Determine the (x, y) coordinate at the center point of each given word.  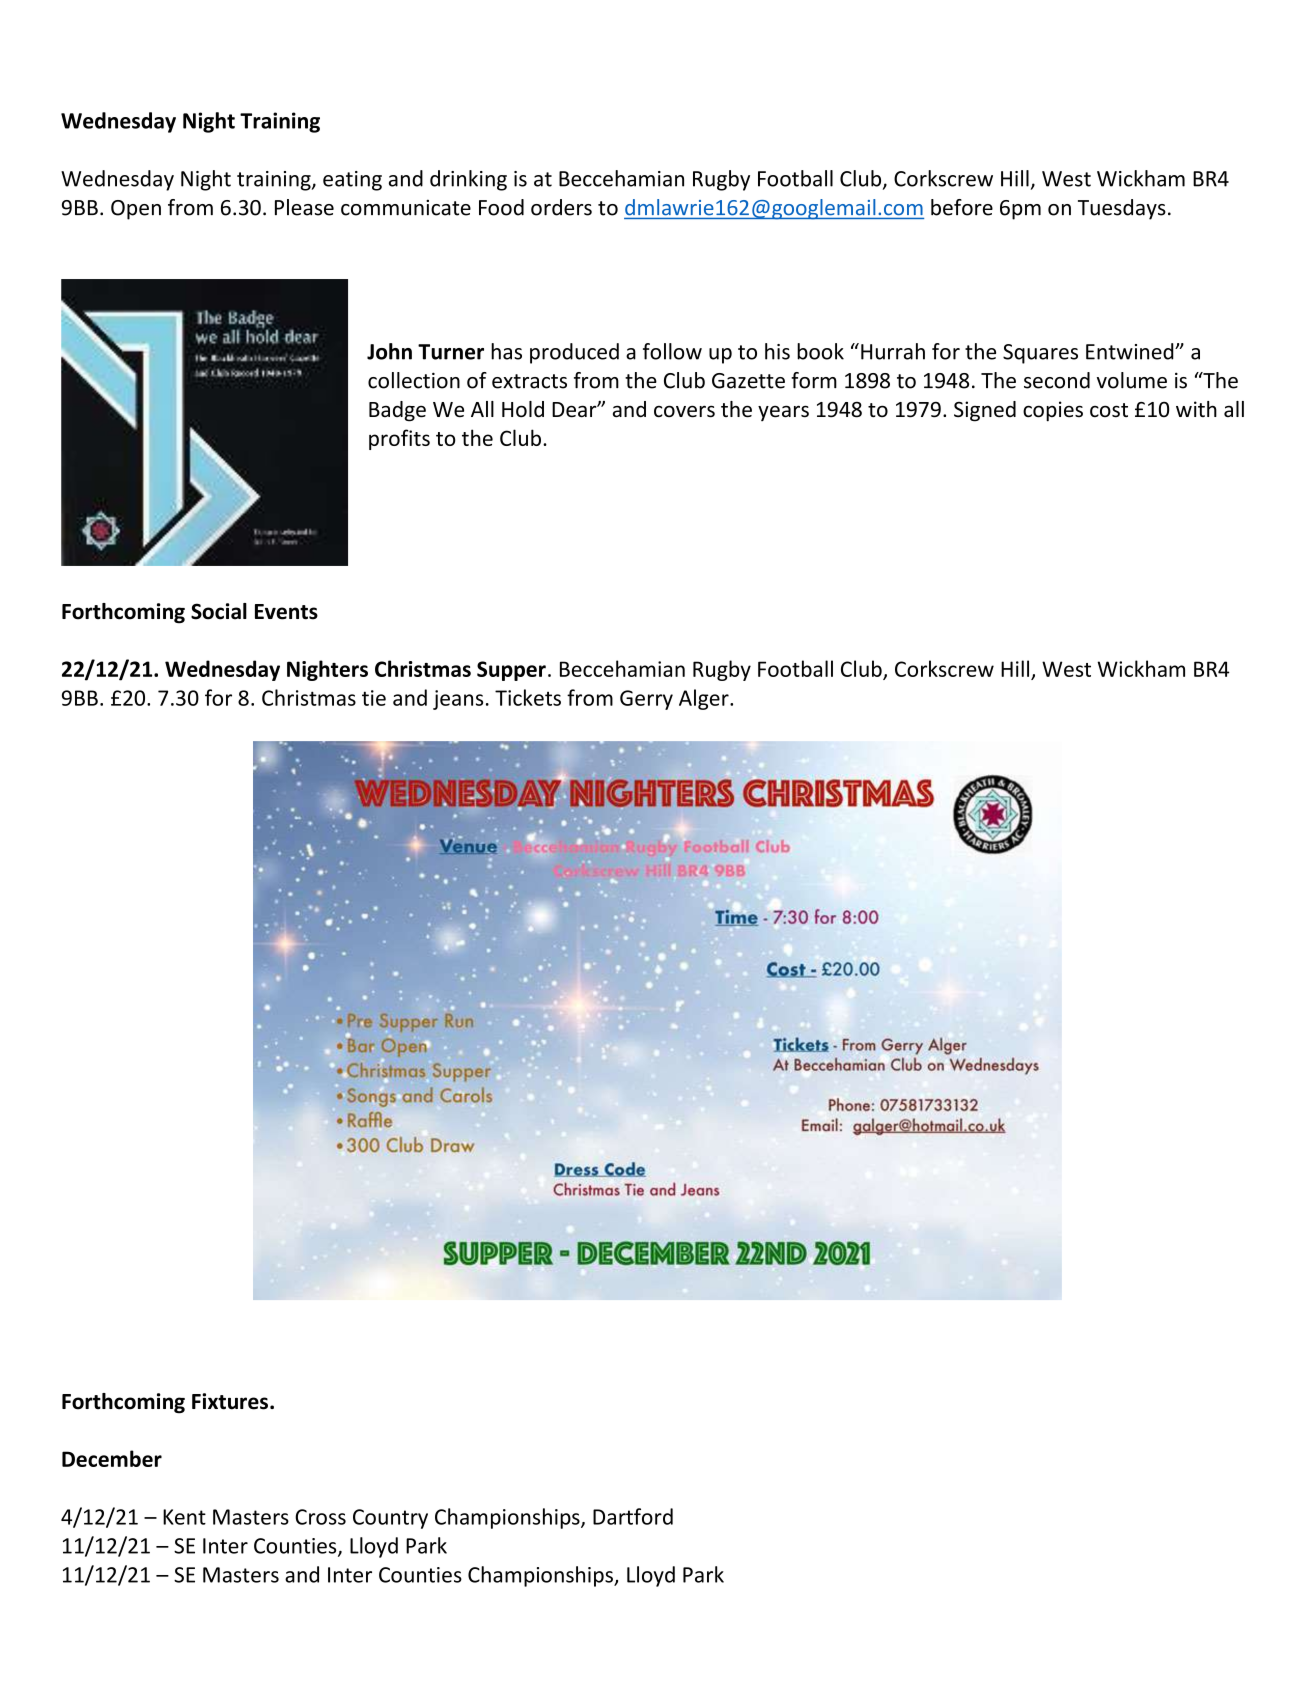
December (112, 1458)
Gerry (646, 700)
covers (684, 411)
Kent (184, 1517)
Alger (705, 699)
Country (390, 1519)
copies (1053, 411)
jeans (458, 700)
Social (219, 611)
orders (561, 207)
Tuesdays (1122, 209)
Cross (320, 1517)
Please (304, 207)
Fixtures (230, 1401)
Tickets (528, 697)
